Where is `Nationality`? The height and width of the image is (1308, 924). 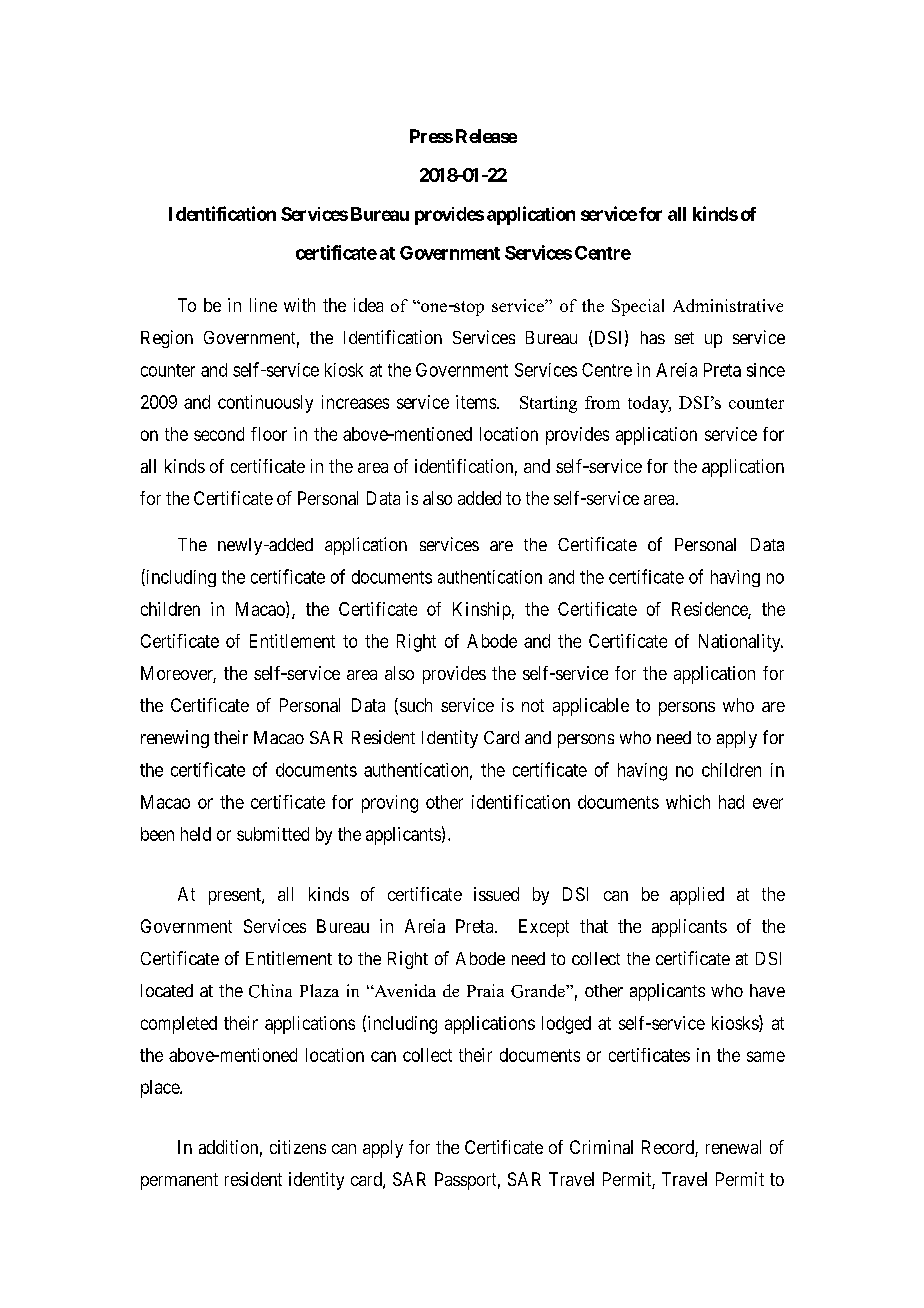 Nationality is located at coordinates (741, 643).
